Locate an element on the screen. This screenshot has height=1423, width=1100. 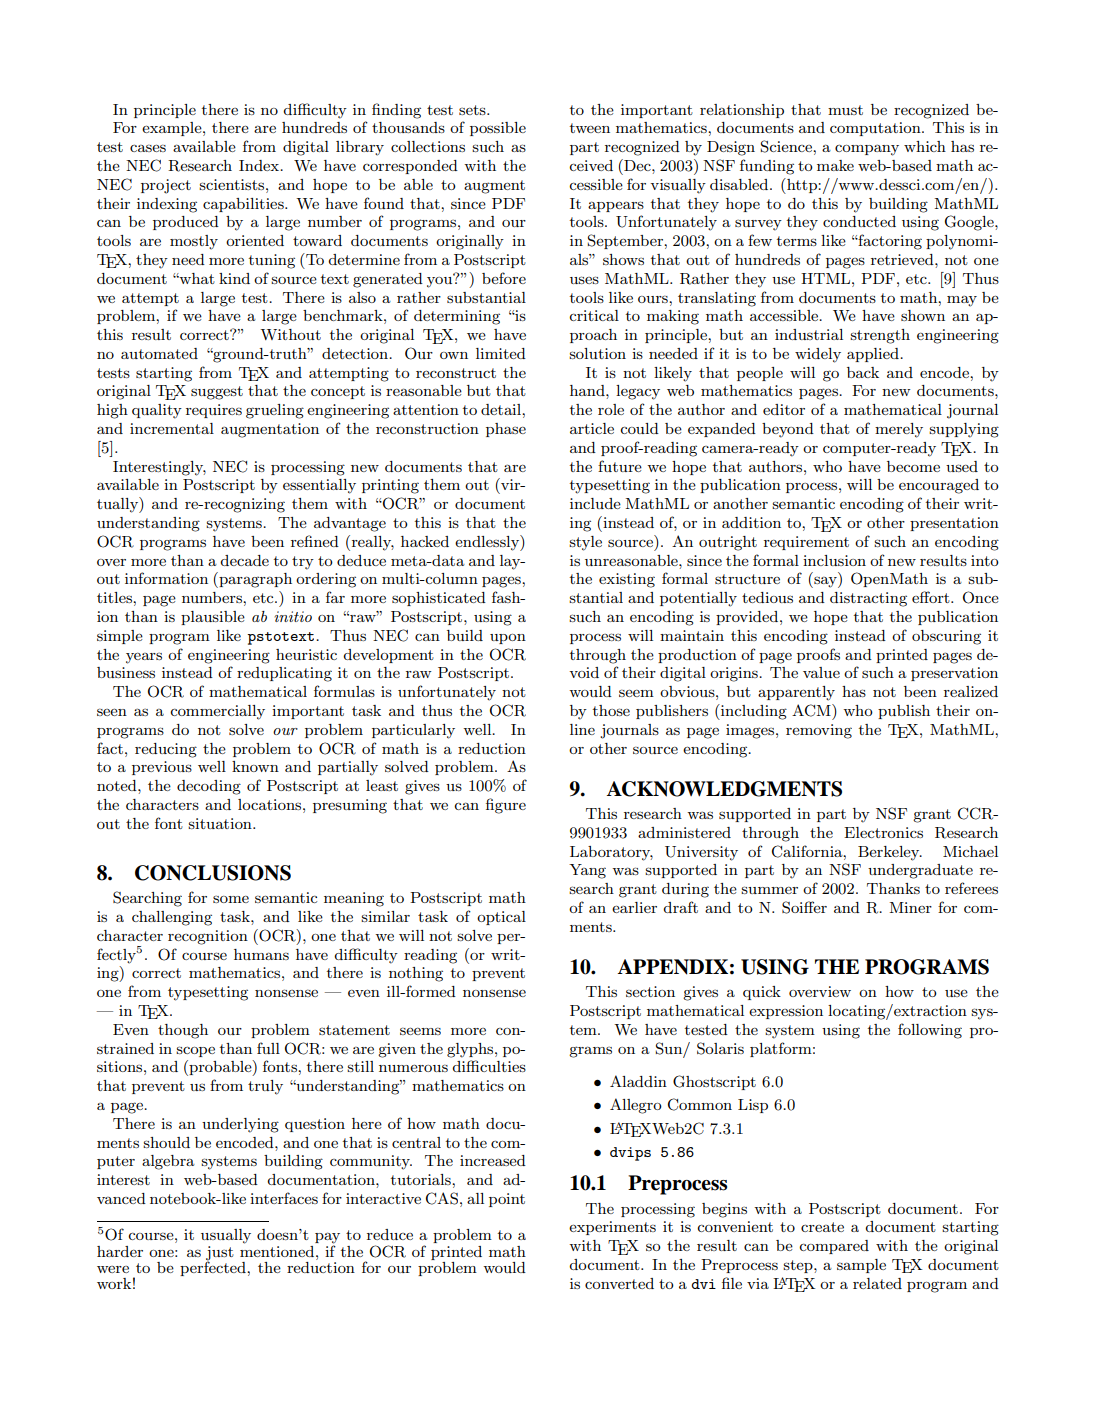
scientists is located at coordinates (233, 184).
